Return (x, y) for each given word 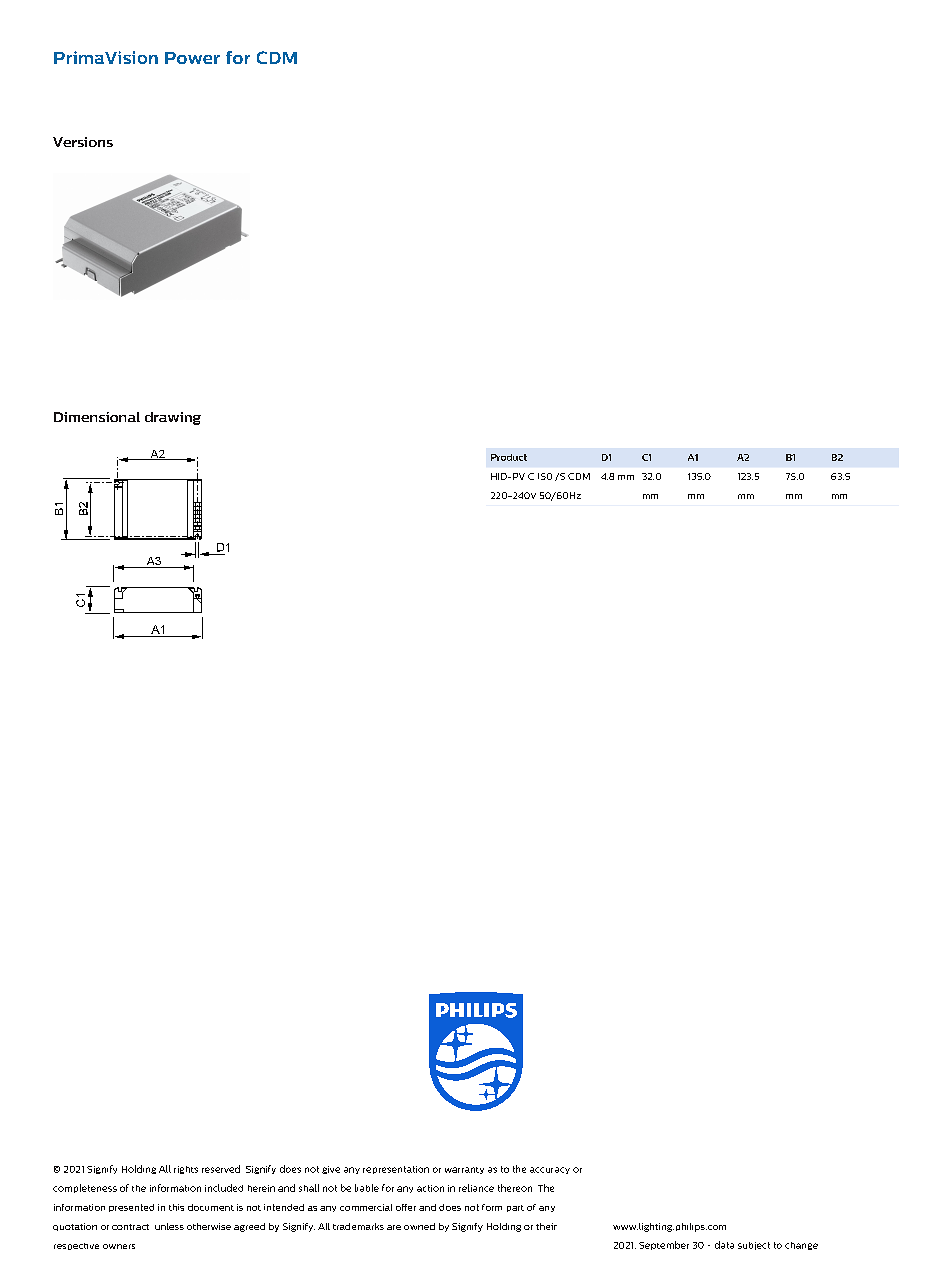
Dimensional (97, 417)
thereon (515, 1188)
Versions (83, 142)
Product (509, 457)
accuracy (550, 1170)
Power (192, 58)
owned (419, 1226)
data (724, 1245)
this (176, 1207)
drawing (173, 418)
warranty (464, 1170)
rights (186, 1170)
